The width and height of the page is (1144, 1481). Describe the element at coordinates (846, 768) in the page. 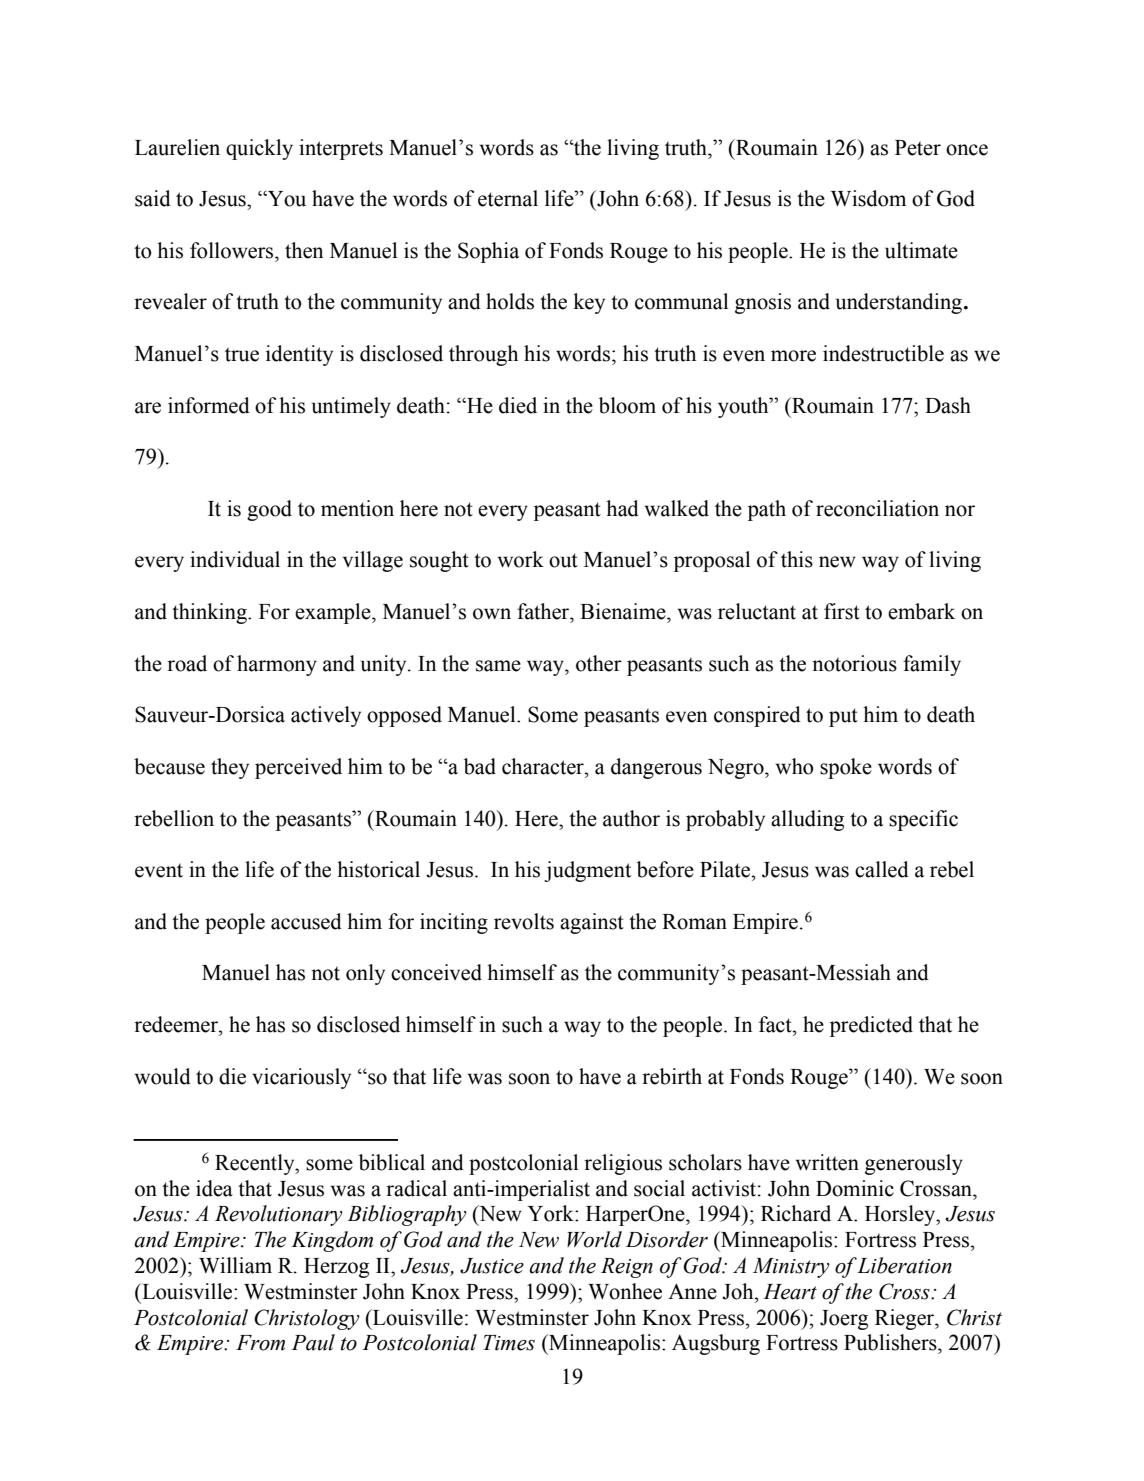

I see `spoke` at that location.
